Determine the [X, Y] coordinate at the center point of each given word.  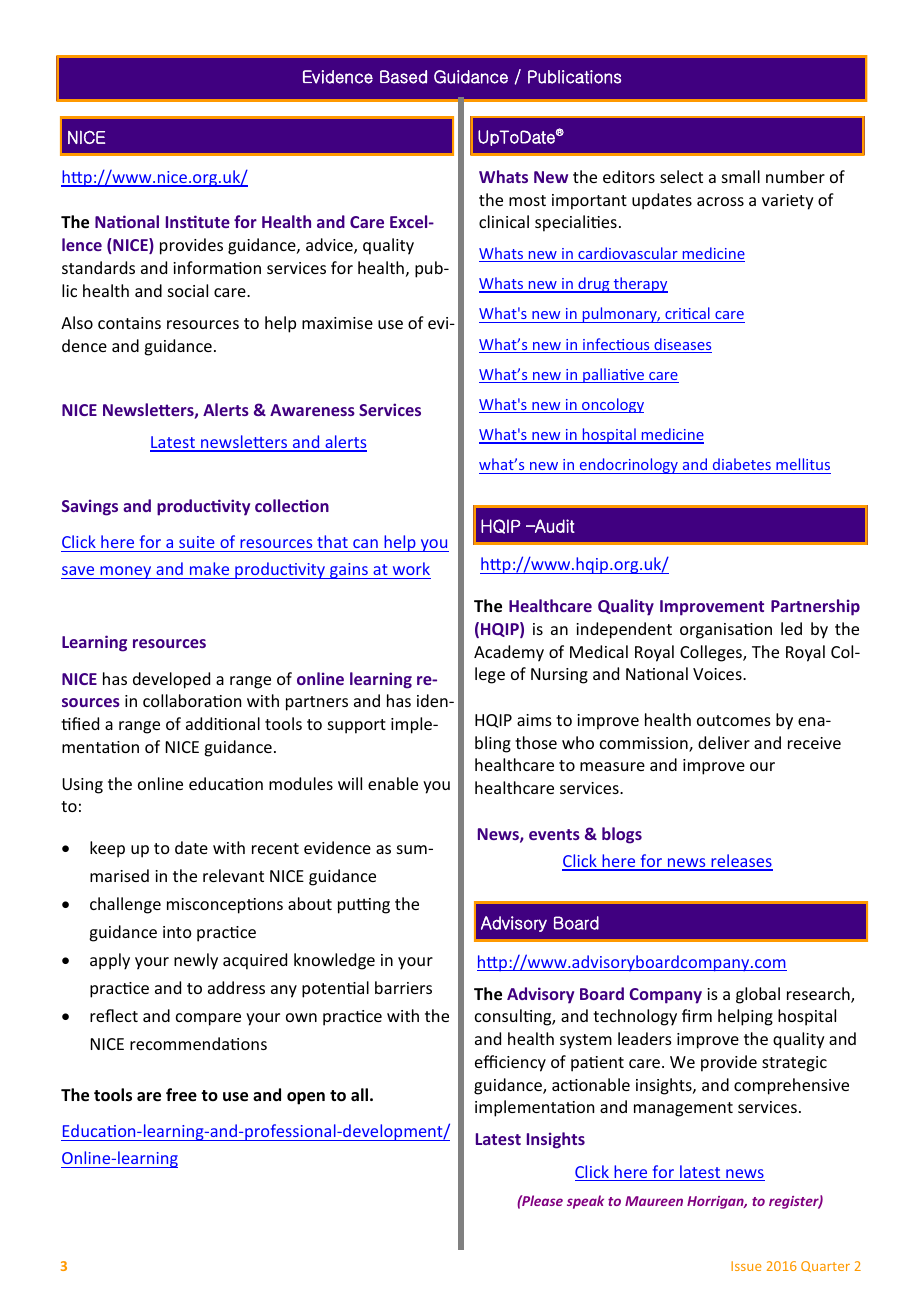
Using [82, 786]
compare [208, 1019]
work [410, 570]
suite [197, 542]
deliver [724, 742]
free [181, 1095]
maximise [337, 323]
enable [393, 783]
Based [403, 77]
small [741, 176]
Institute [198, 221]
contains [129, 323]
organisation [726, 631]
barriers [403, 987]
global [758, 995]
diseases [682, 345]
